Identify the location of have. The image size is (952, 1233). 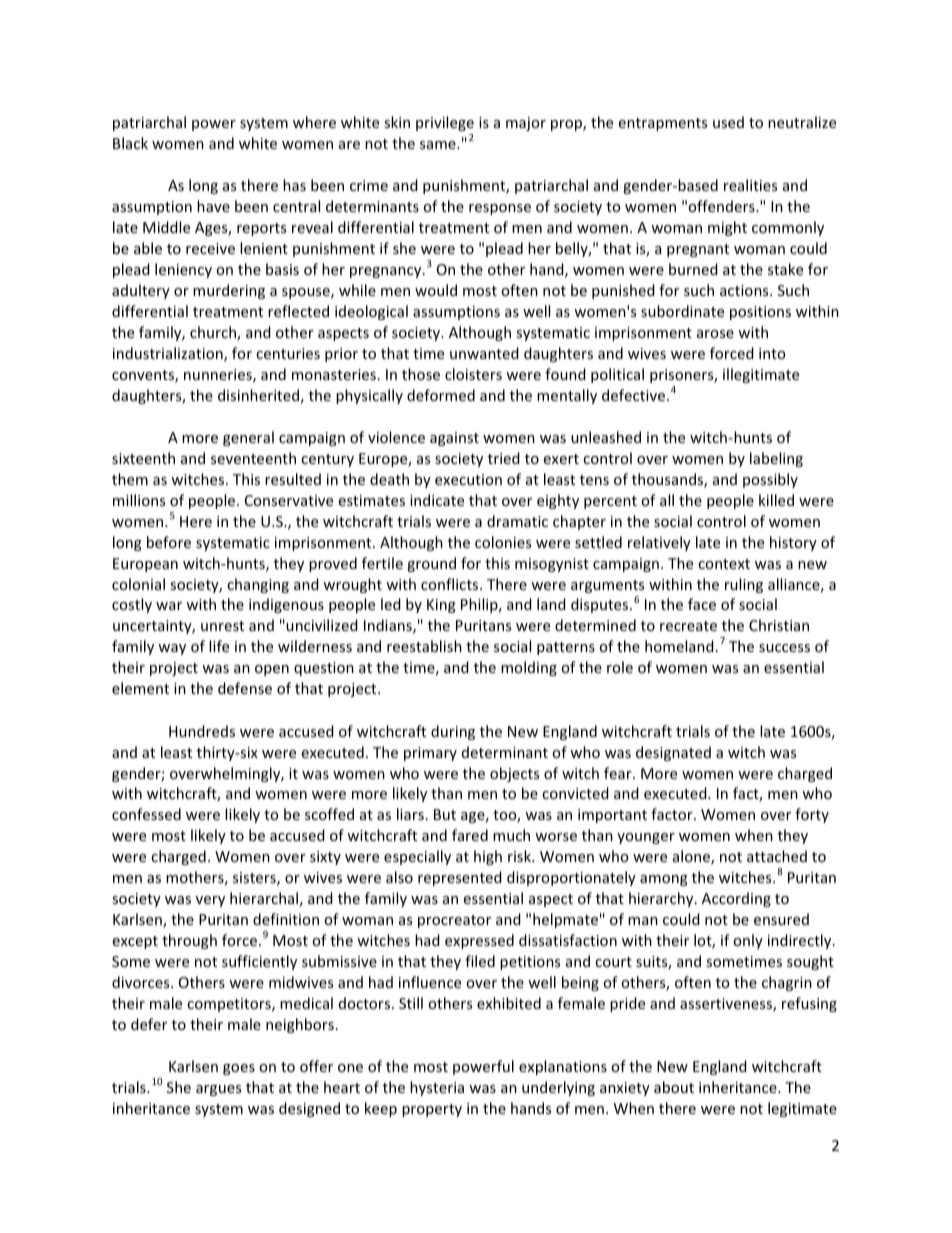
(213, 206).
